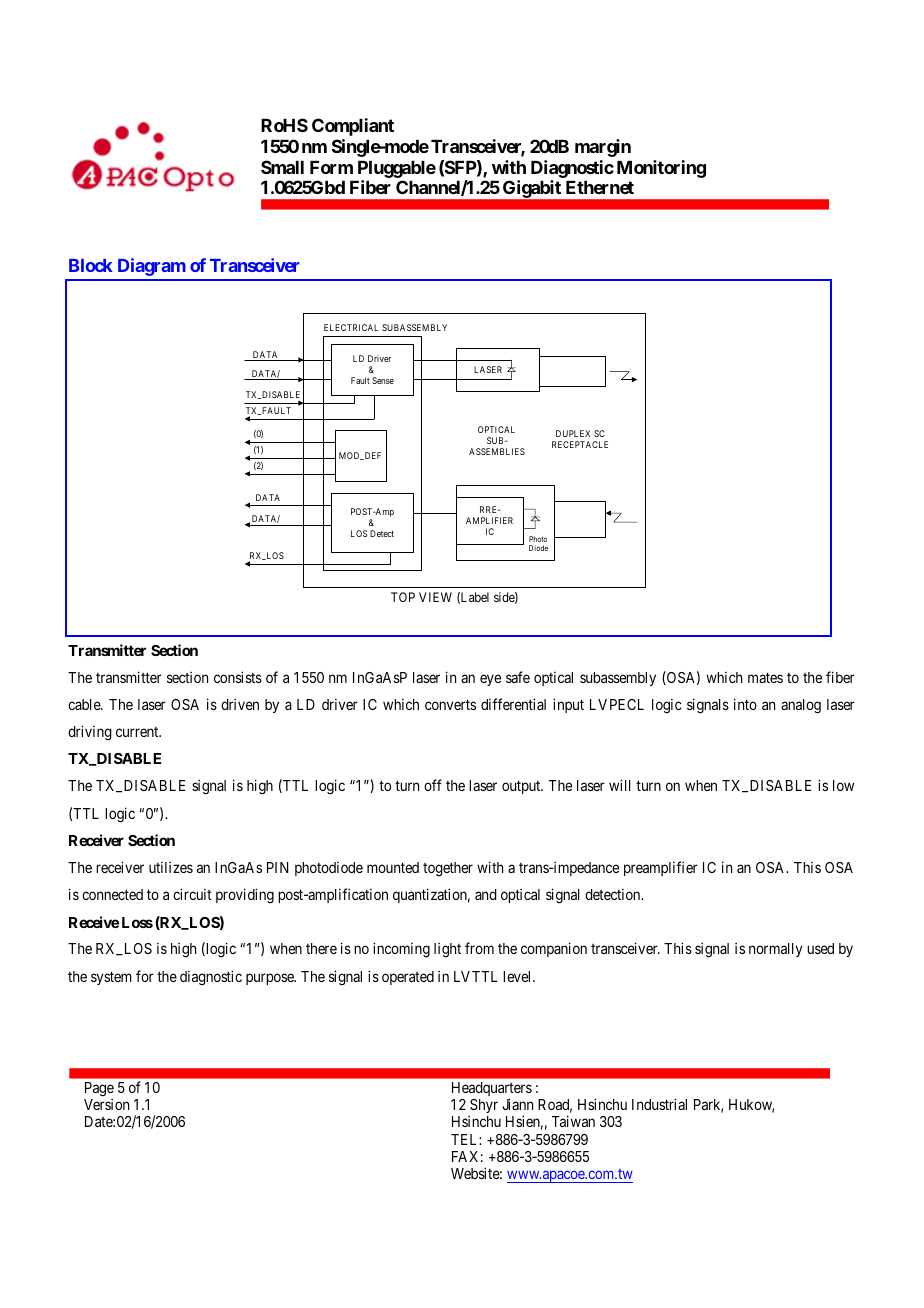 Image resolution: width=924 pixels, height=1308 pixels. Describe the element at coordinates (282, 167) in the screenshot. I see `Small` at that location.
